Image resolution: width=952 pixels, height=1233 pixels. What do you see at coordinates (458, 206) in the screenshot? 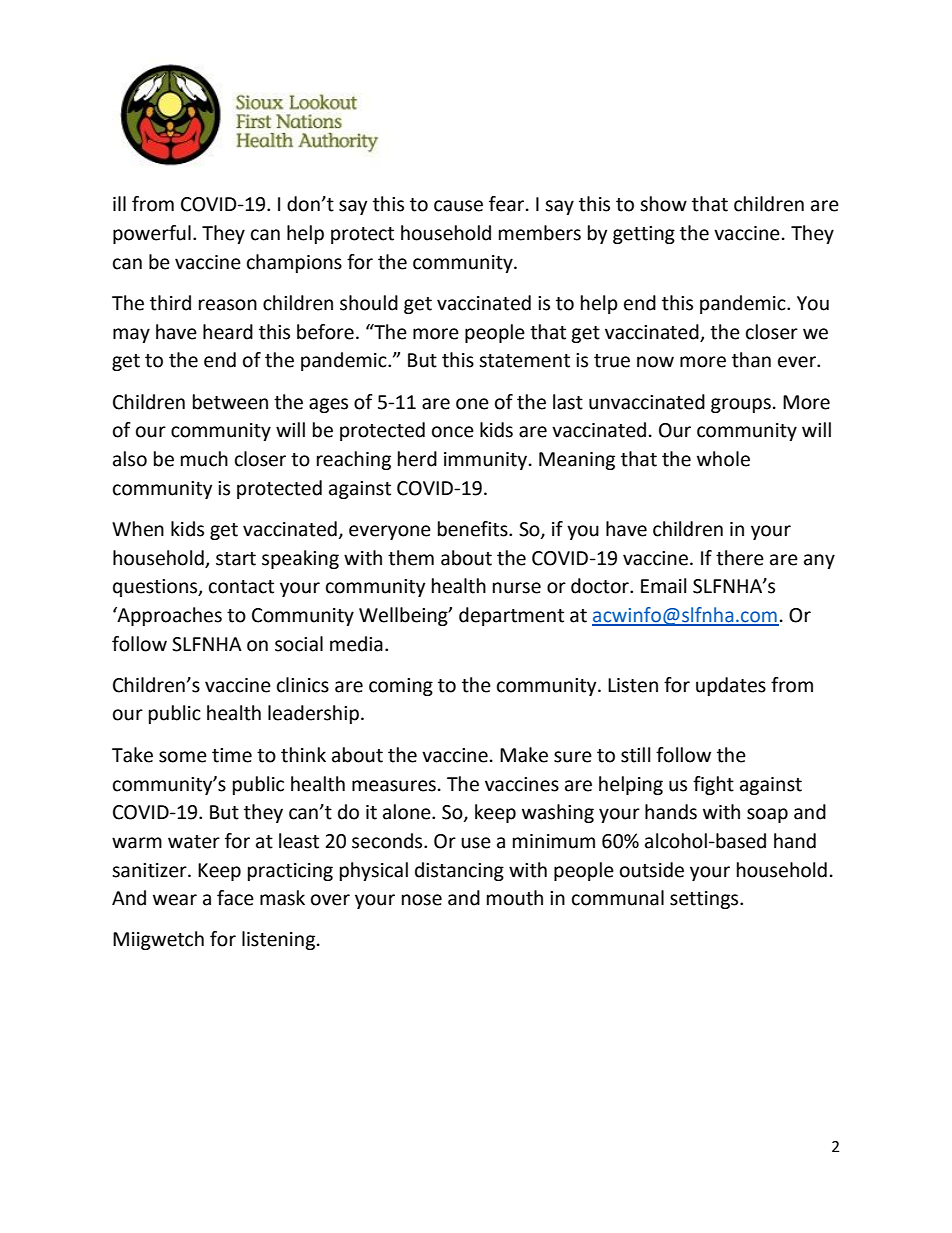
I see `cause` at bounding box center [458, 206].
